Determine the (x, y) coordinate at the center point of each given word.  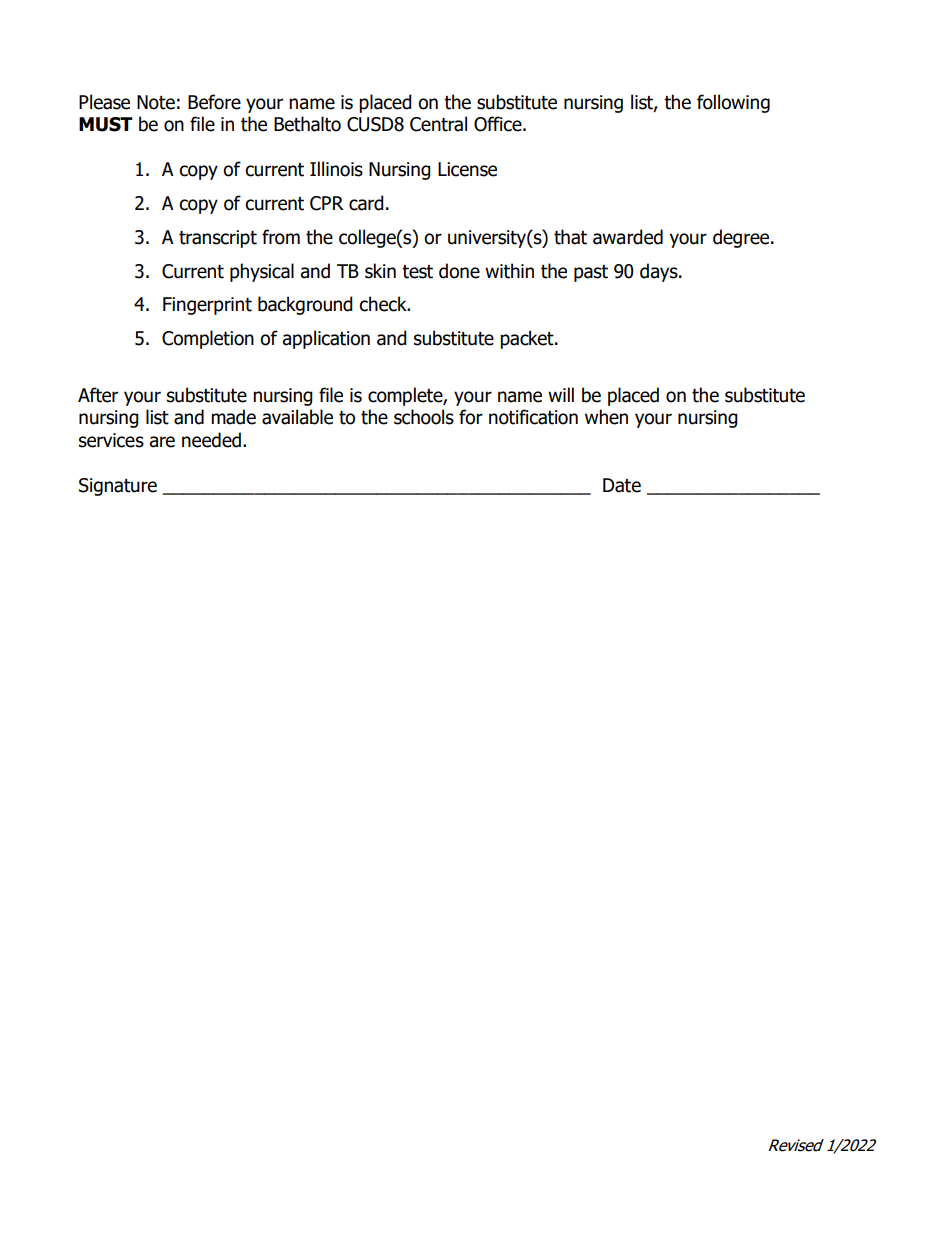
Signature (118, 487)
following (733, 103)
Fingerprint (207, 306)
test (417, 272)
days (660, 272)
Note (156, 102)
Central (438, 124)
